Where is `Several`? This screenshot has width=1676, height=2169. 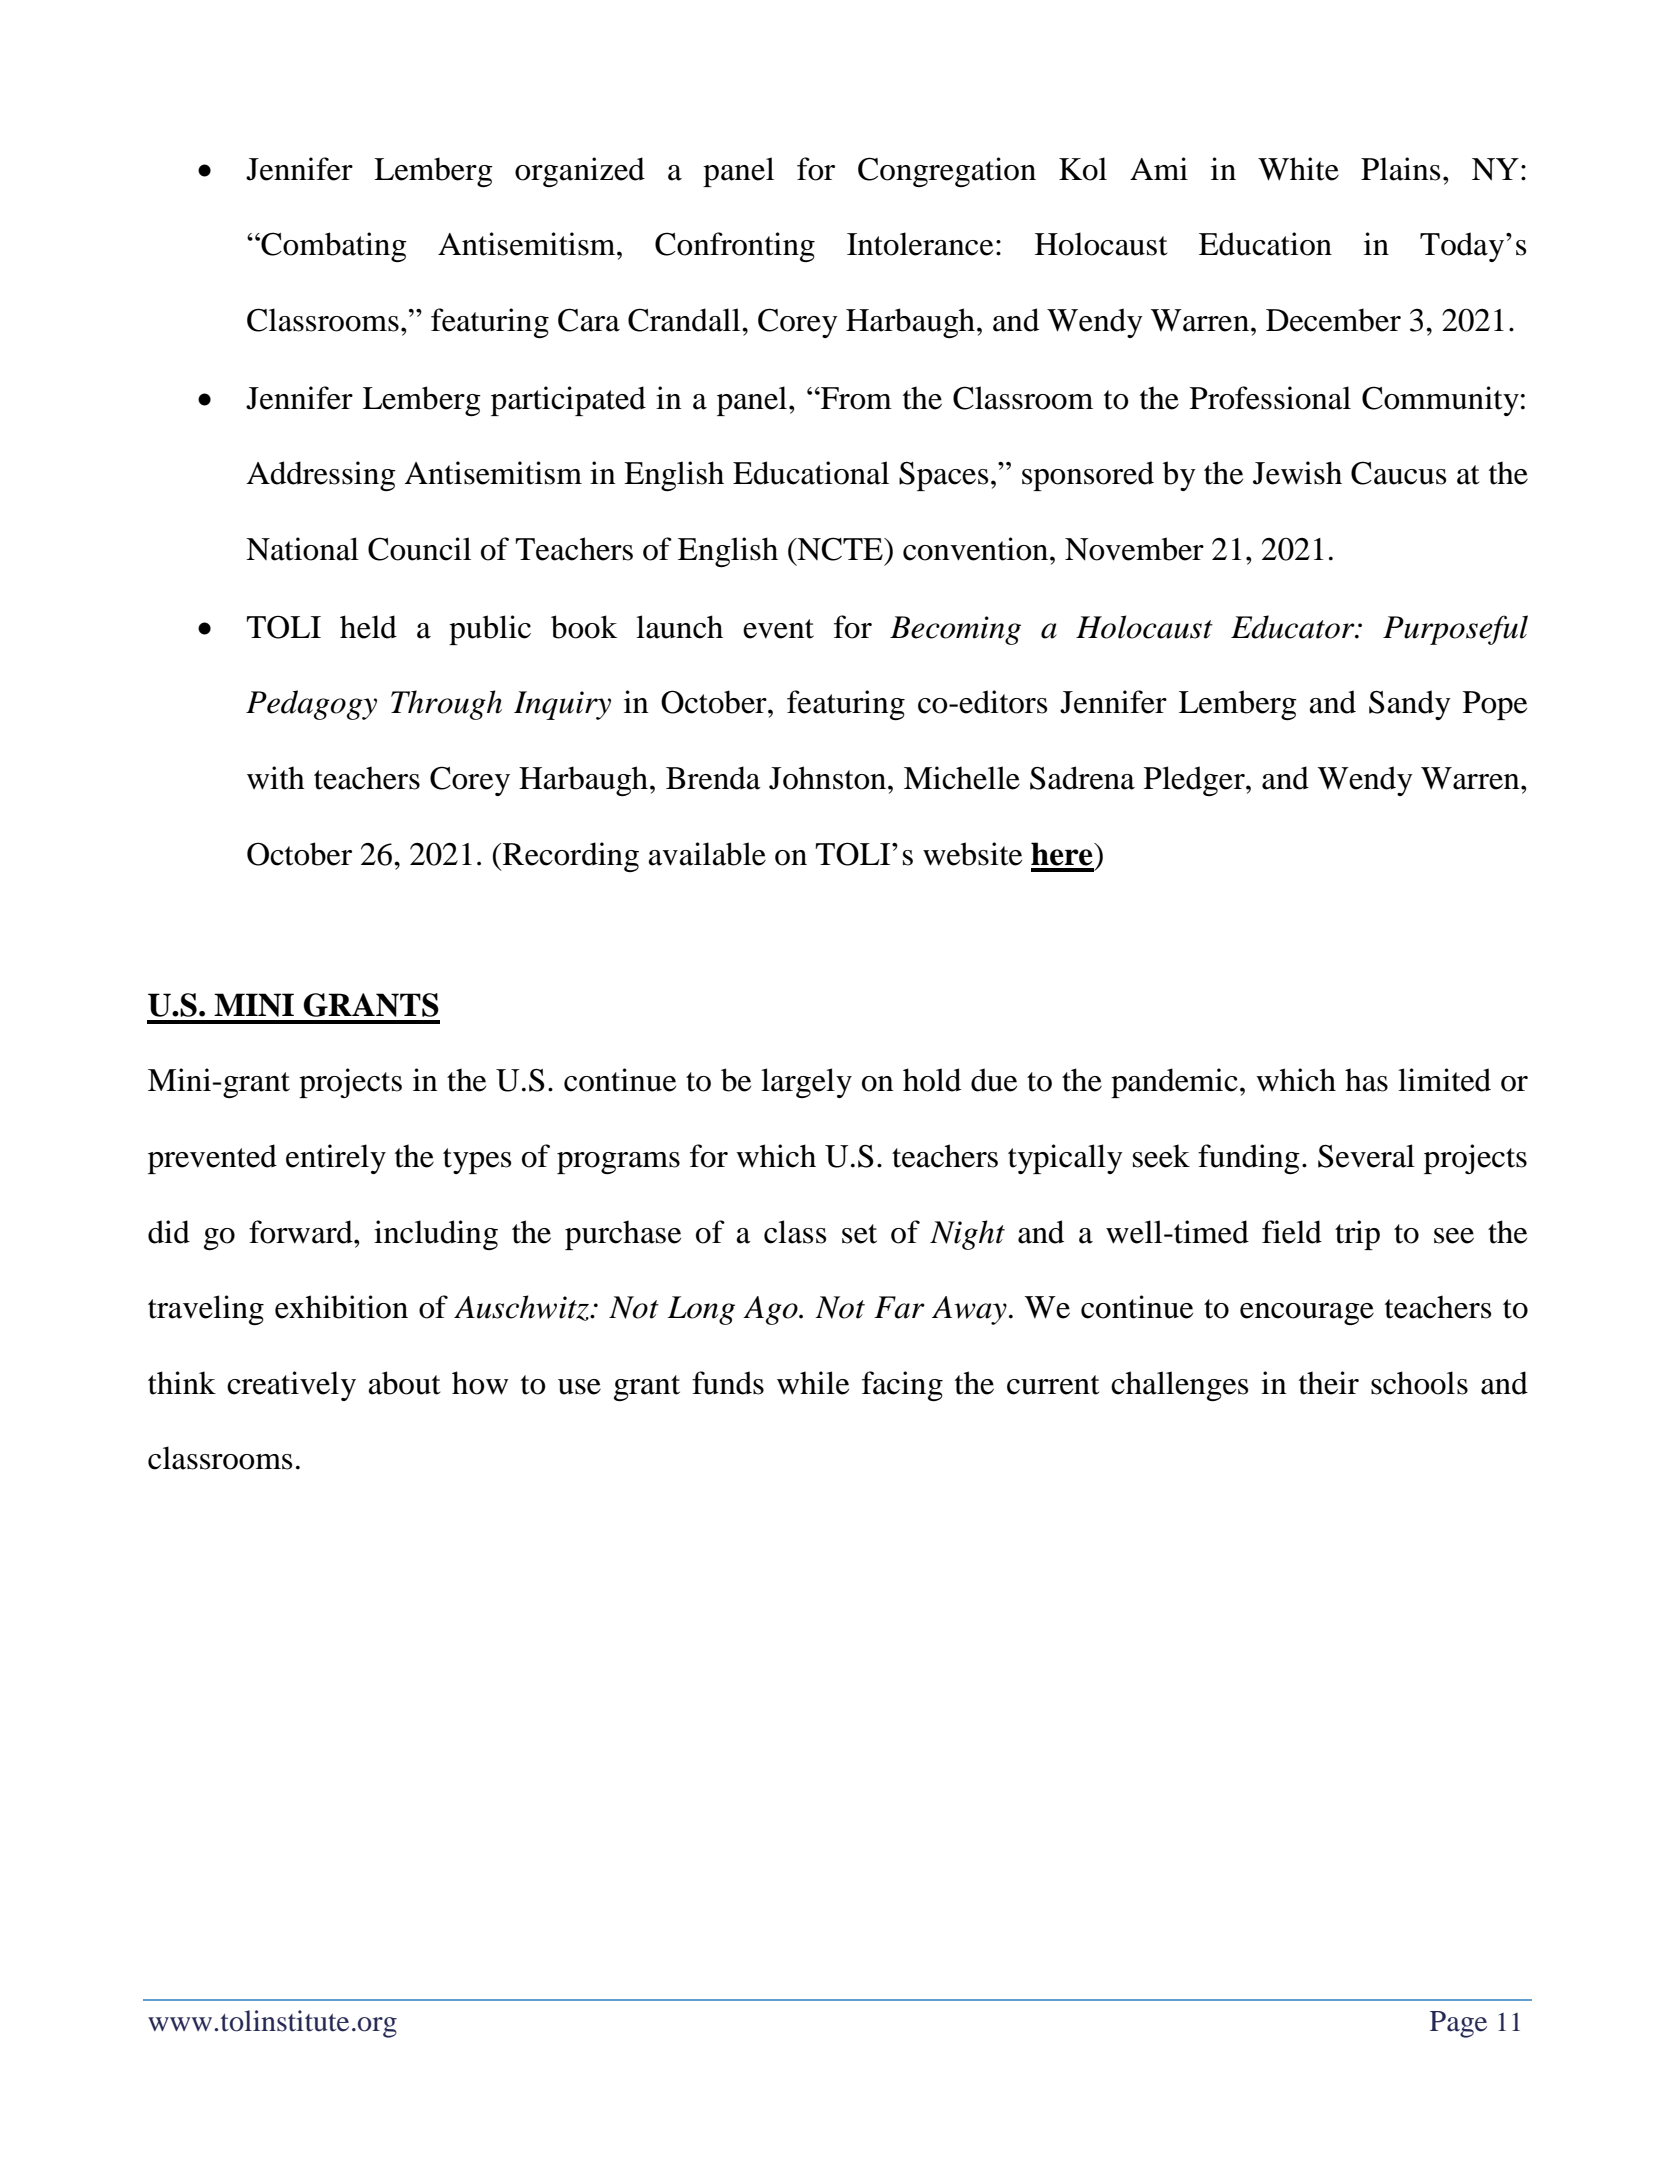 Several is located at coordinates (1366, 1156).
